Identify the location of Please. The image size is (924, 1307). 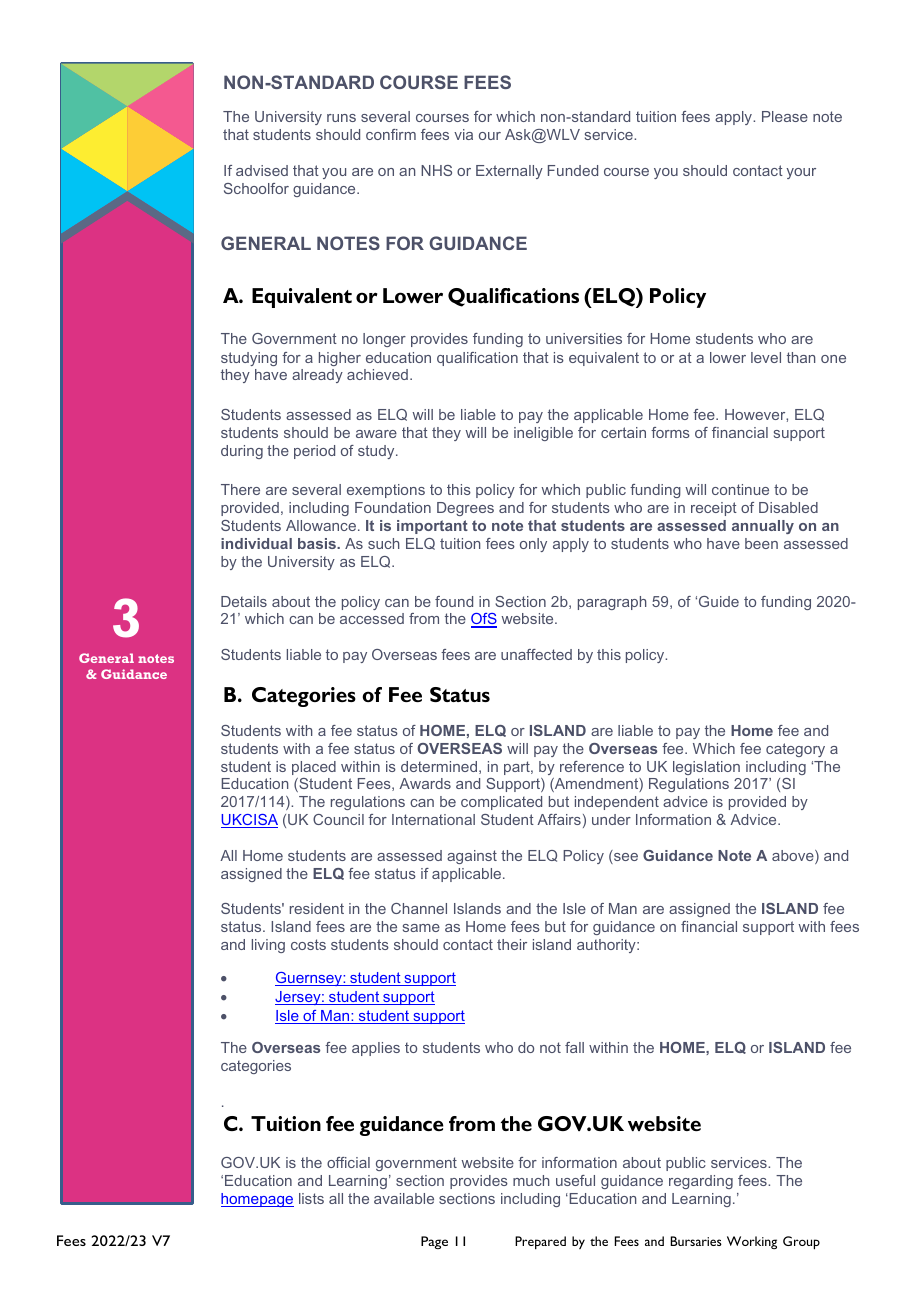
(785, 116).
